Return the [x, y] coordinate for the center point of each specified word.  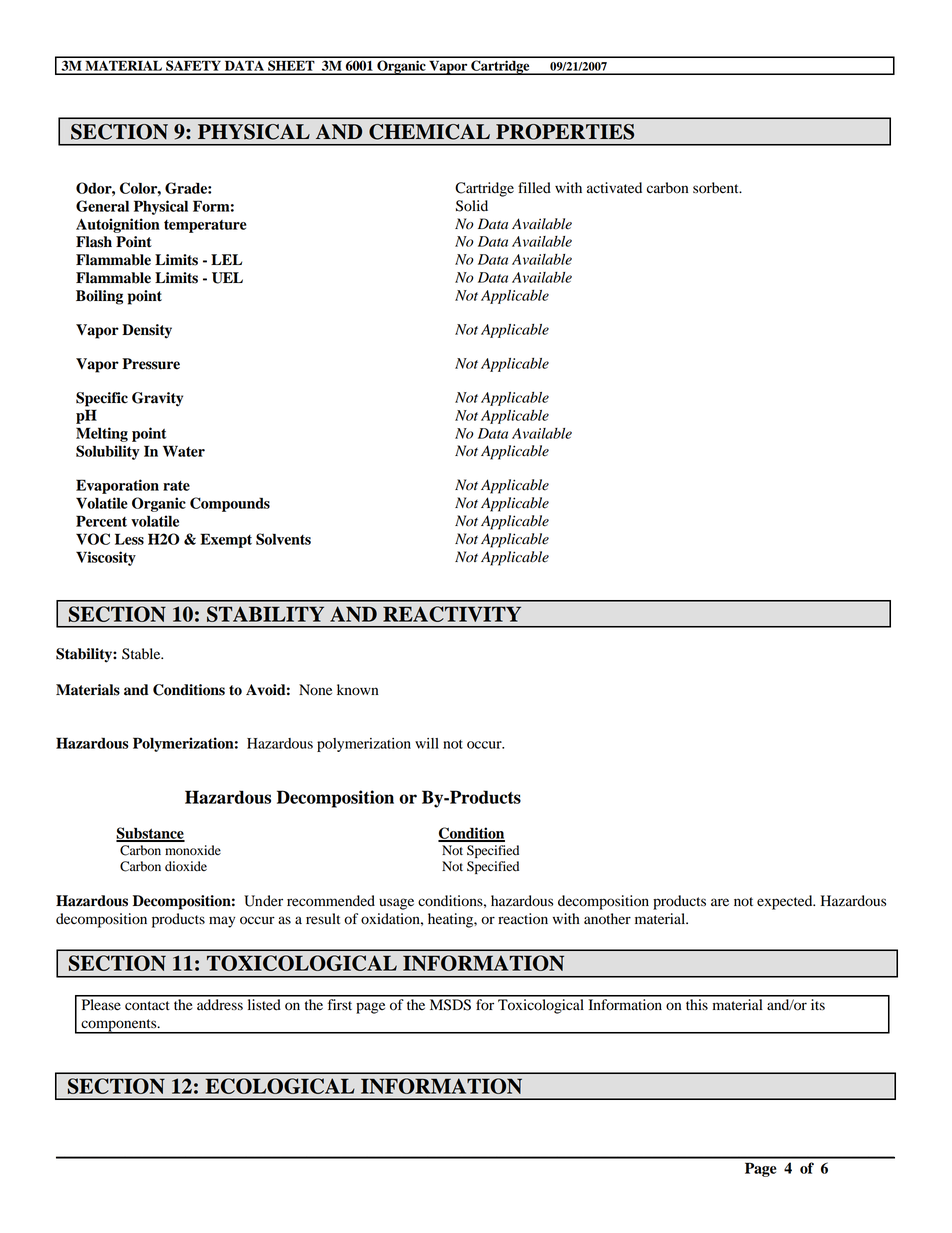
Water [184, 451]
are [720, 902]
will [427, 743]
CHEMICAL [429, 132]
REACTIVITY [452, 614]
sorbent [717, 188]
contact [147, 1006]
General [102, 206]
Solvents [283, 539]
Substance [150, 834]
